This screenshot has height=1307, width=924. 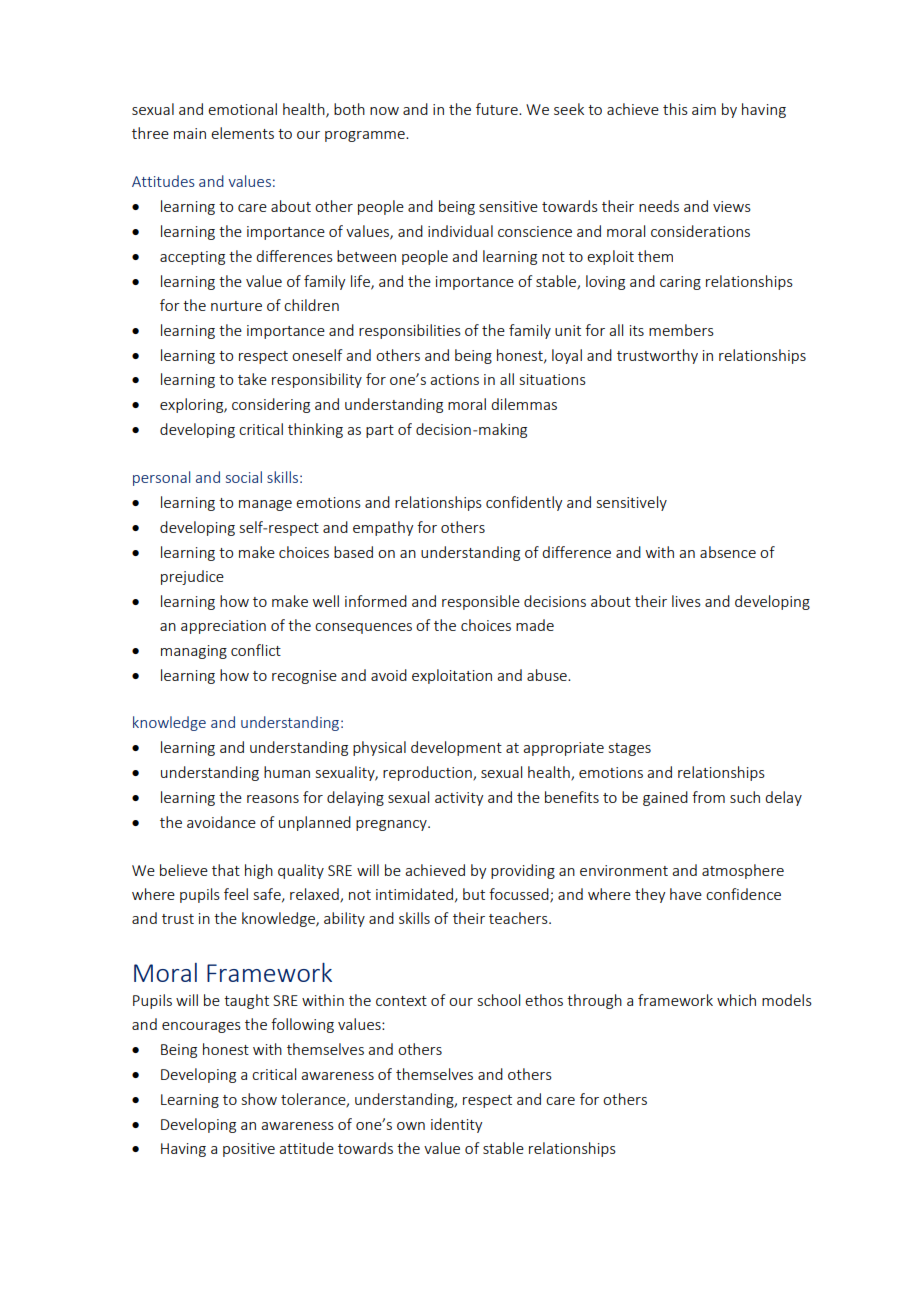 What do you see at coordinates (259, 1099) in the screenshot?
I see `show` at bounding box center [259, 1099].
